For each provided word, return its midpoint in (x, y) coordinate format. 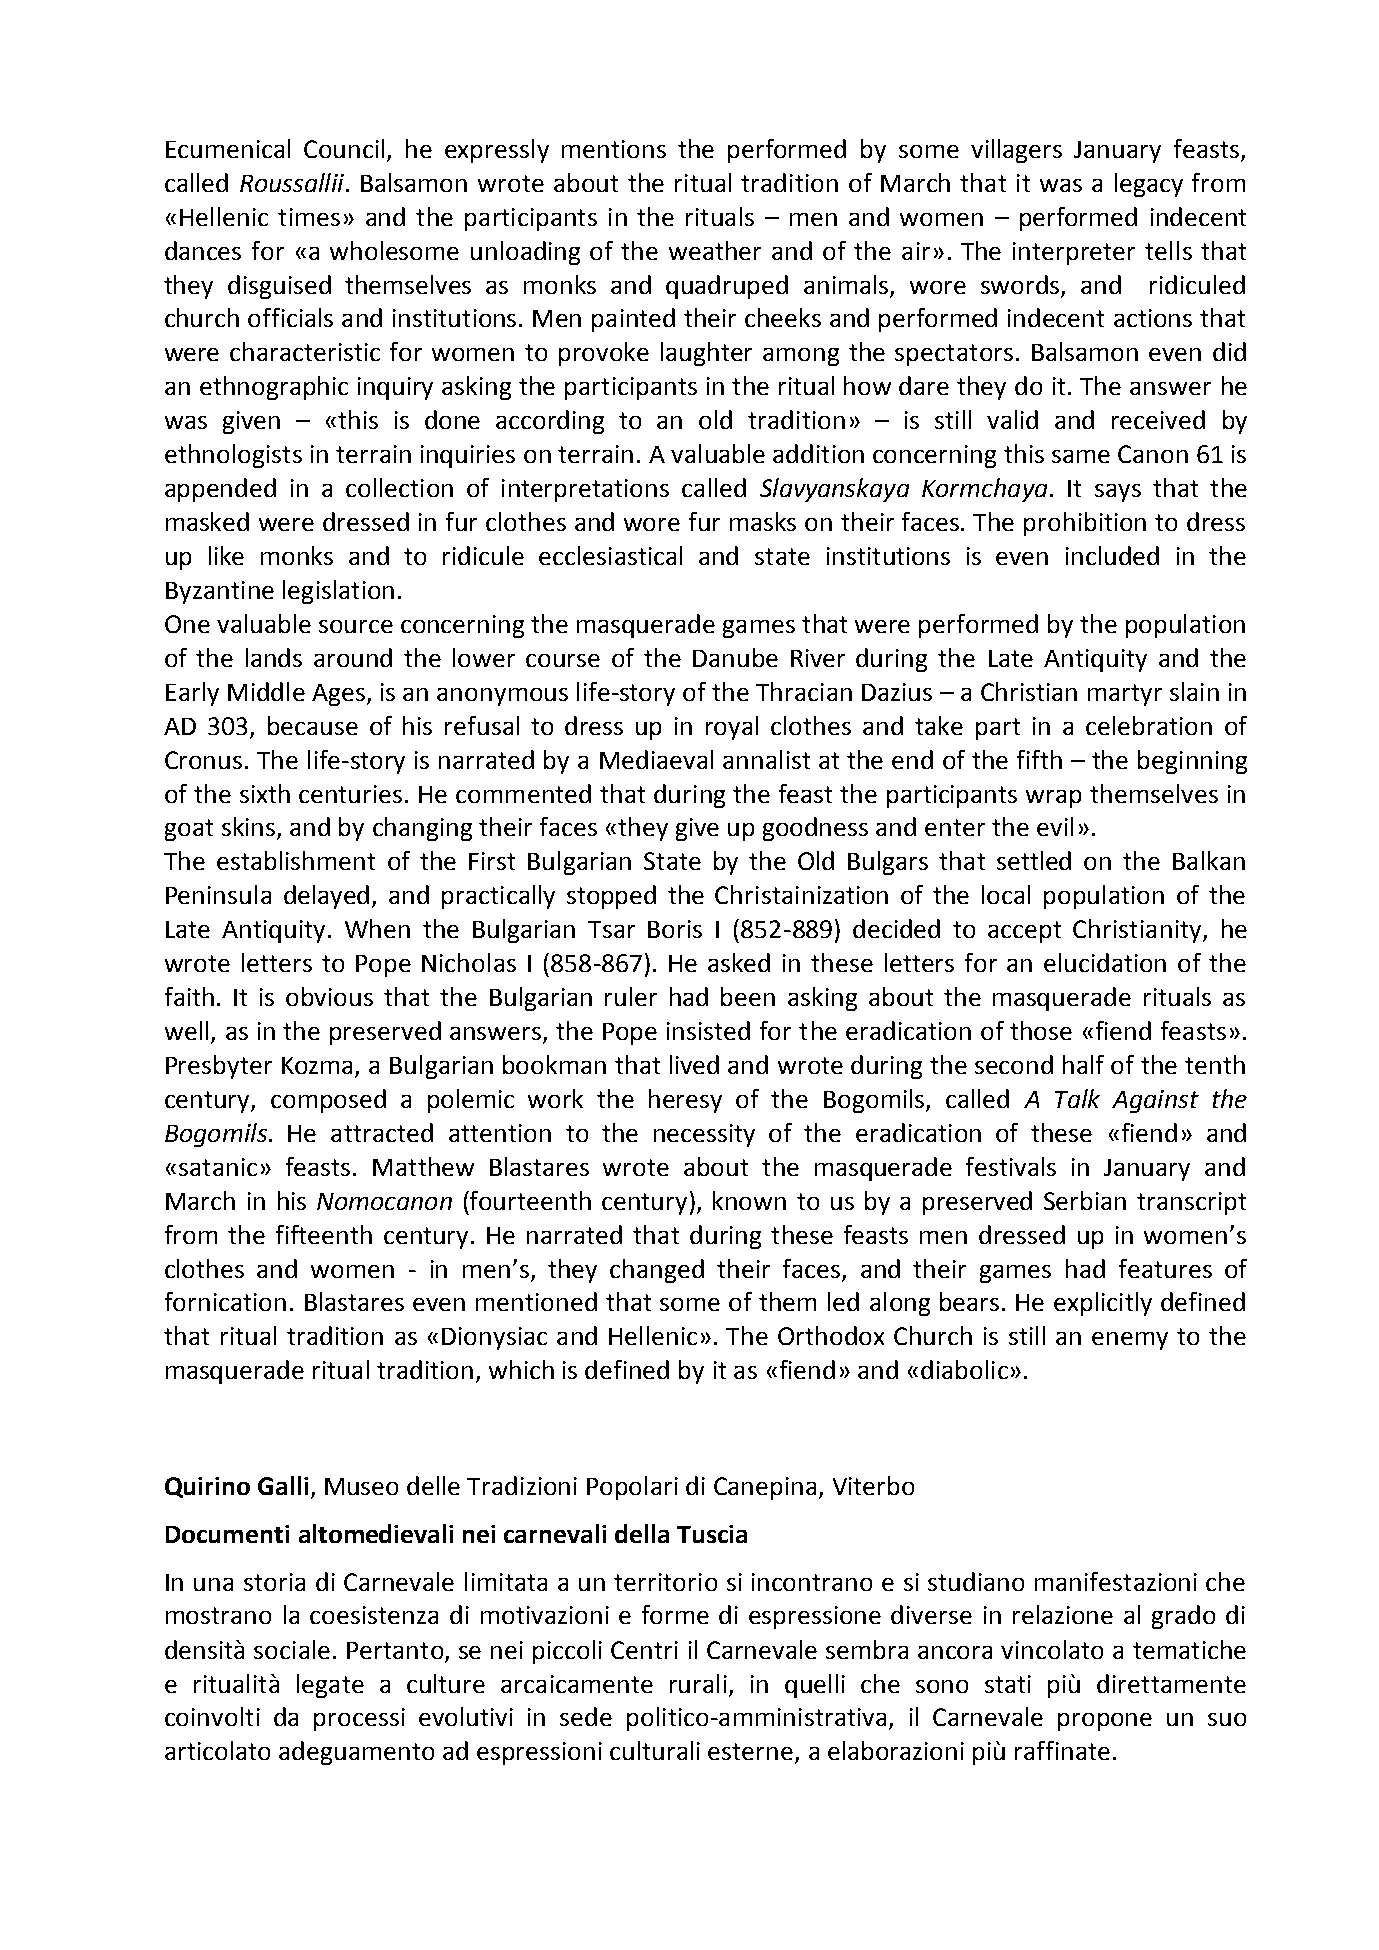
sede (586, 1716)
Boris (675, 929)
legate (330, 1686)
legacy (1149, 185)
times (309, 217)
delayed (326, 897)
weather (715, 250)
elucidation (1105, 962)
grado (1183, 1617)
